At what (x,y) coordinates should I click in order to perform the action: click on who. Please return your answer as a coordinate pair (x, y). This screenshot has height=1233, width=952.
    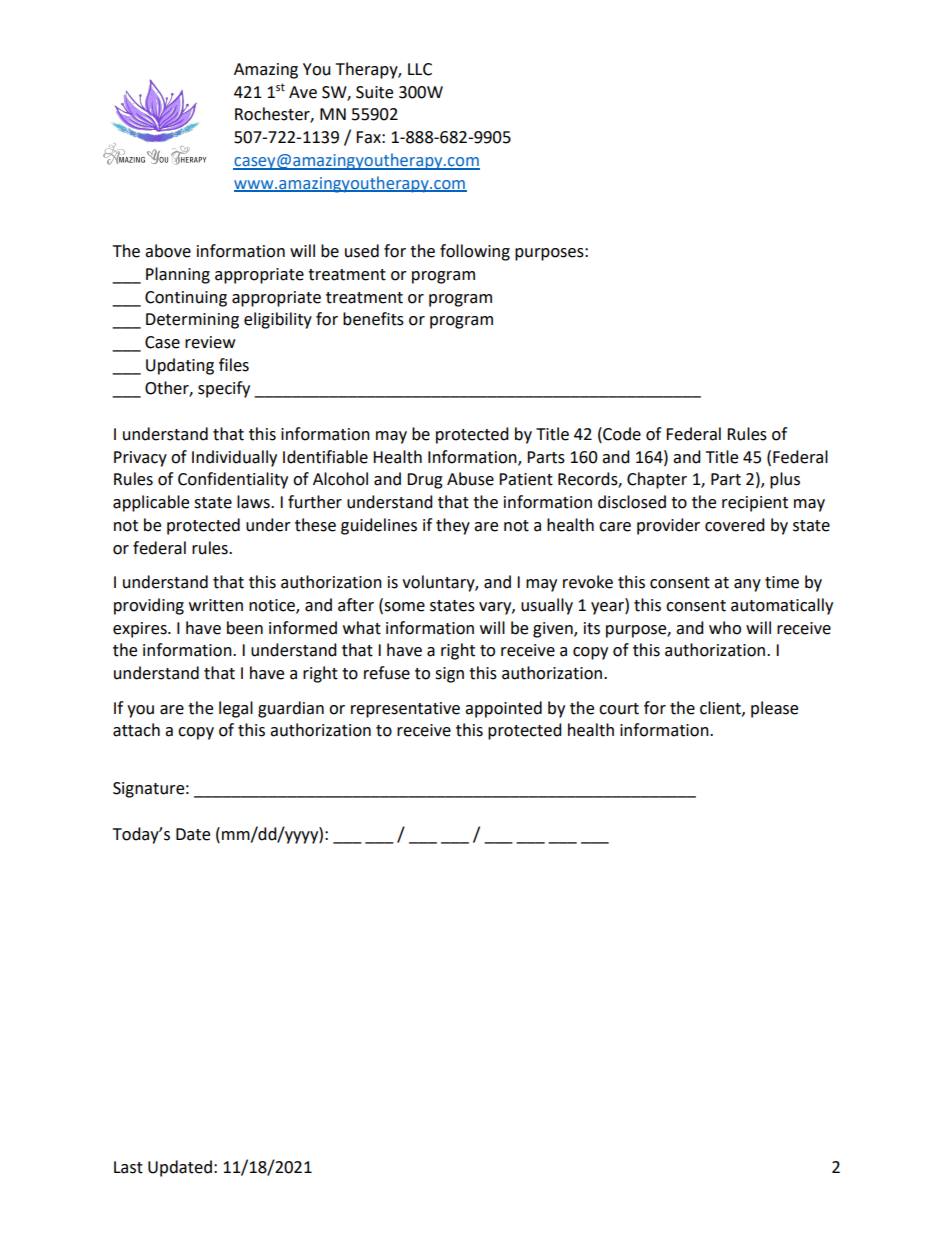
    Looking at the image, I should click on (725, 628).
